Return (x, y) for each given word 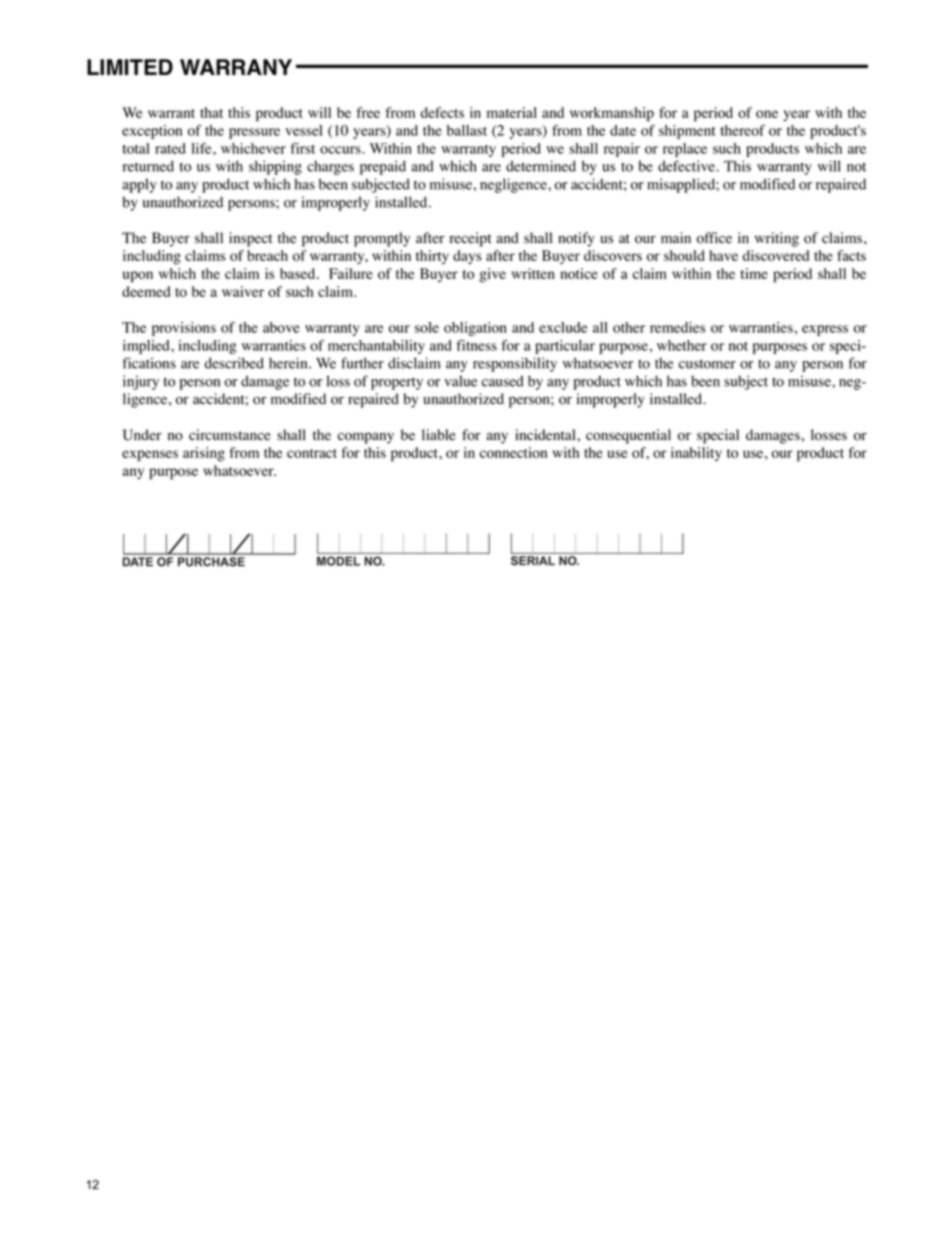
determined (541, 166)
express (825, 330)
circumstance (230, 435)
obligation (475, 329)
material (512, 112)
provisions (184, 329)
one (767, 114)
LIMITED (130, 67)
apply (140, 185)
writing (777, 239)
